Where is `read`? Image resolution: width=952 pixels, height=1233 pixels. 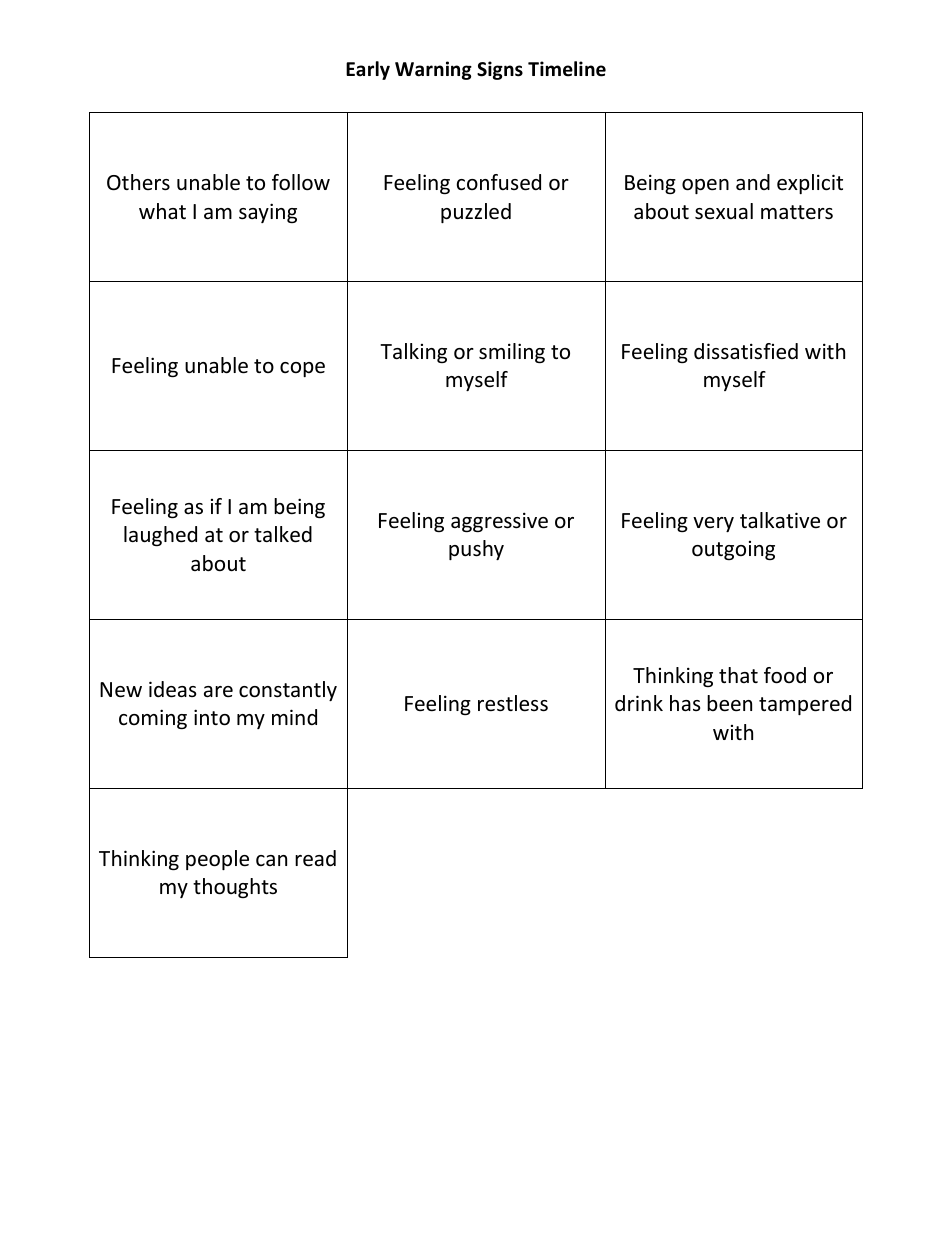 read is located at coordinates (315, 858).
